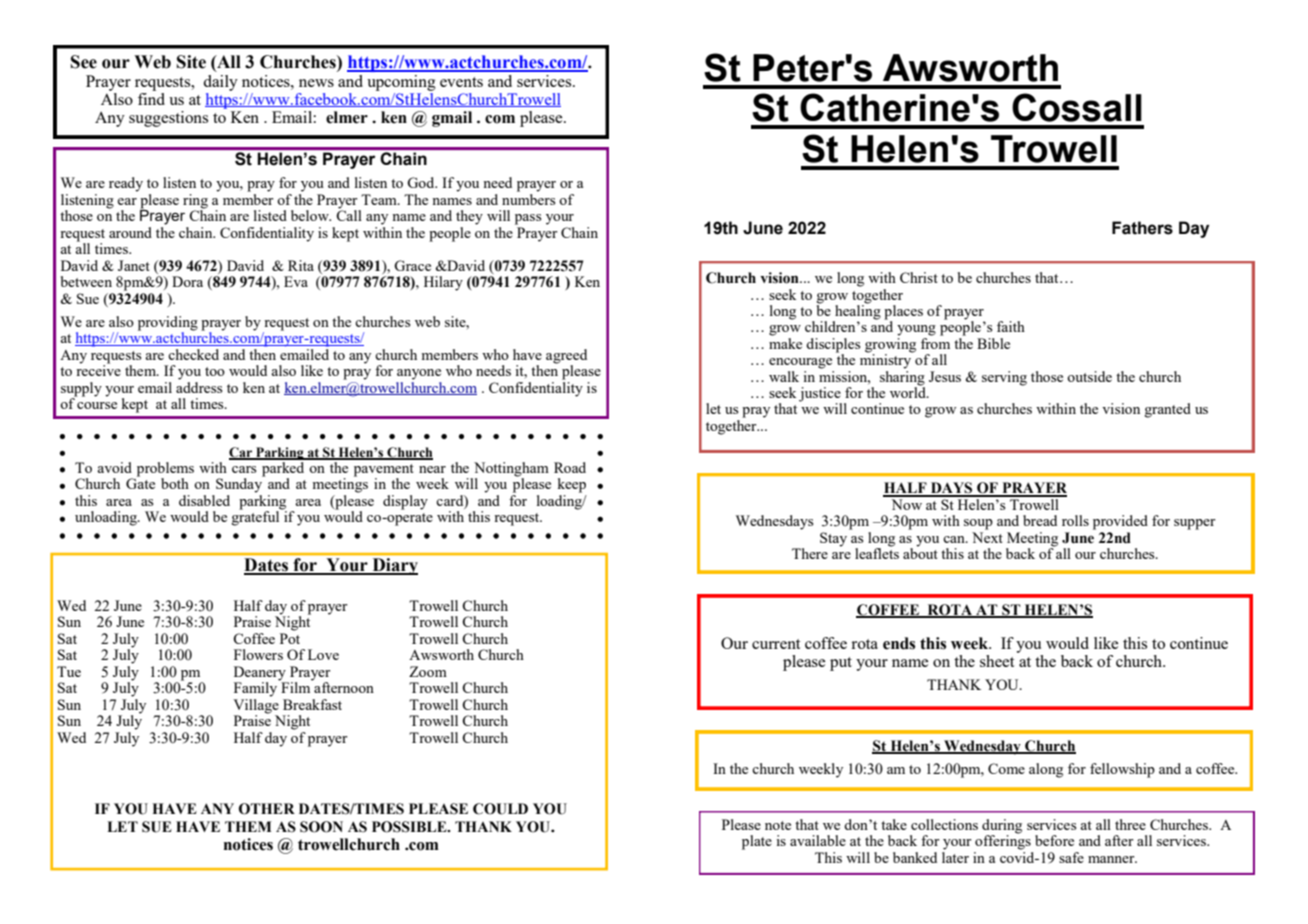  What do you see at coordinates (165, 469) in the screenshot?
I see `problems` at bounding box center [165, 469].
